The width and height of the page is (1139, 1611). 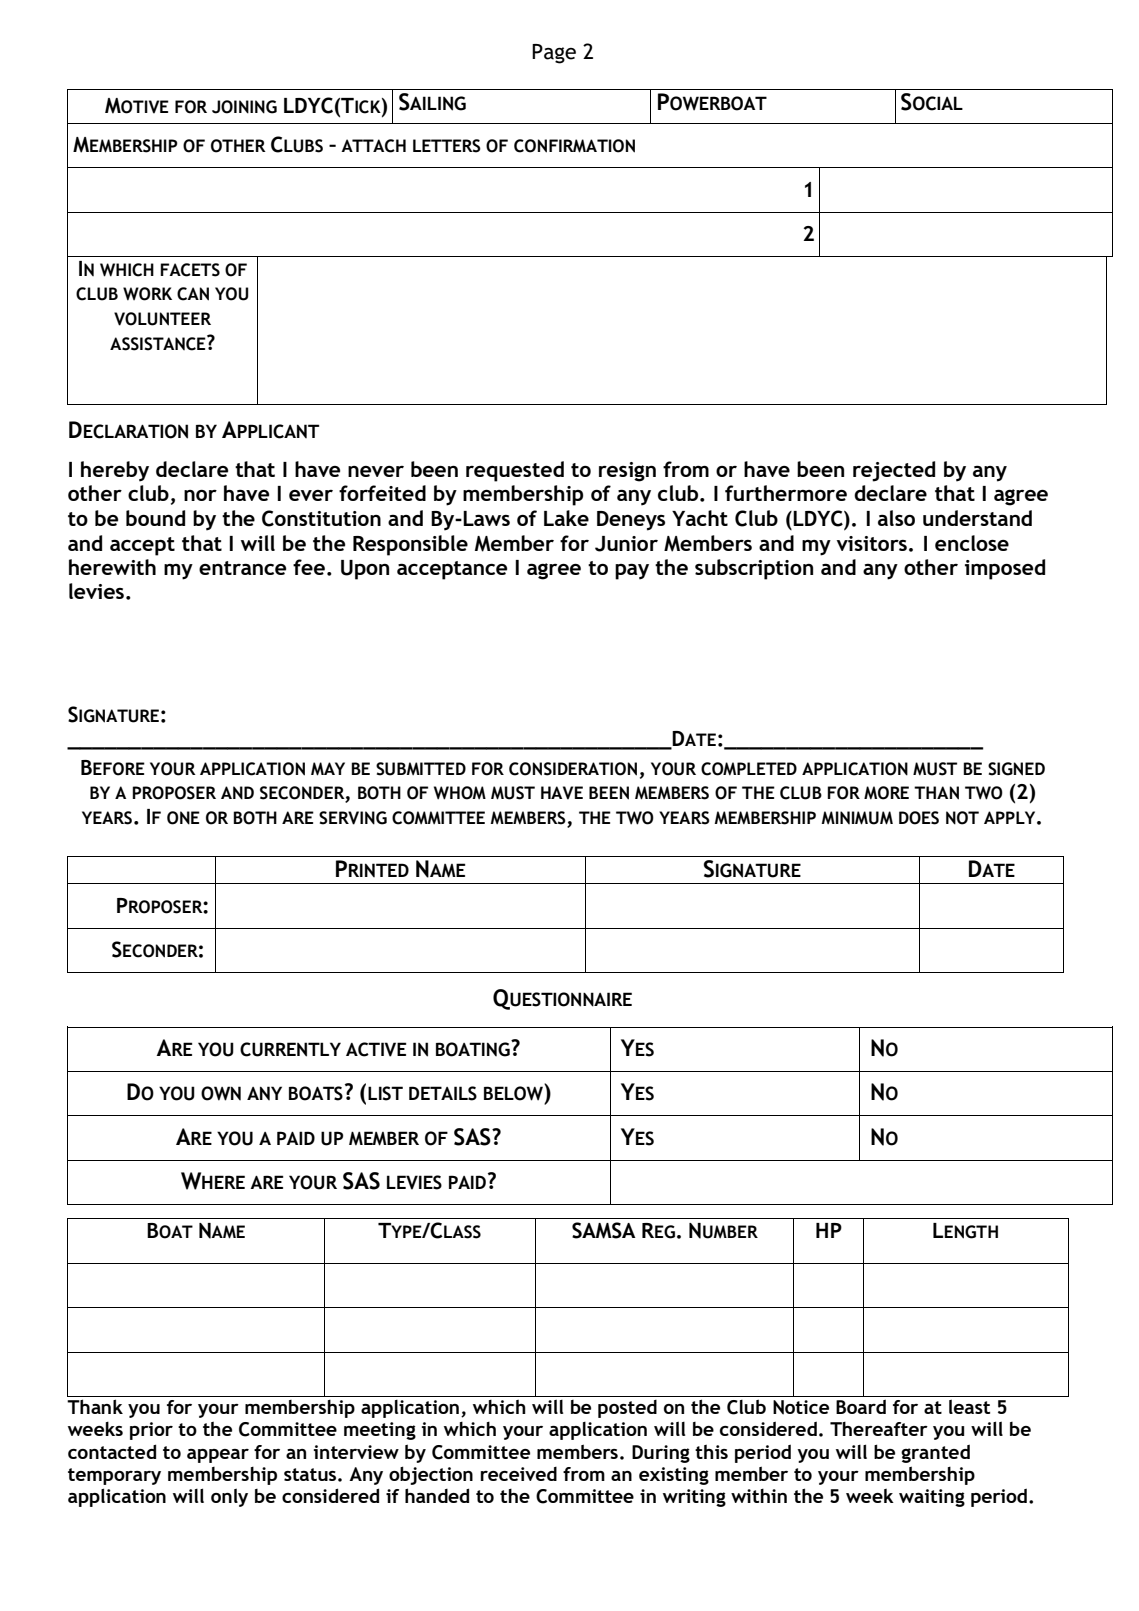 I want to click on ONE, so click(x=183, y=818).
